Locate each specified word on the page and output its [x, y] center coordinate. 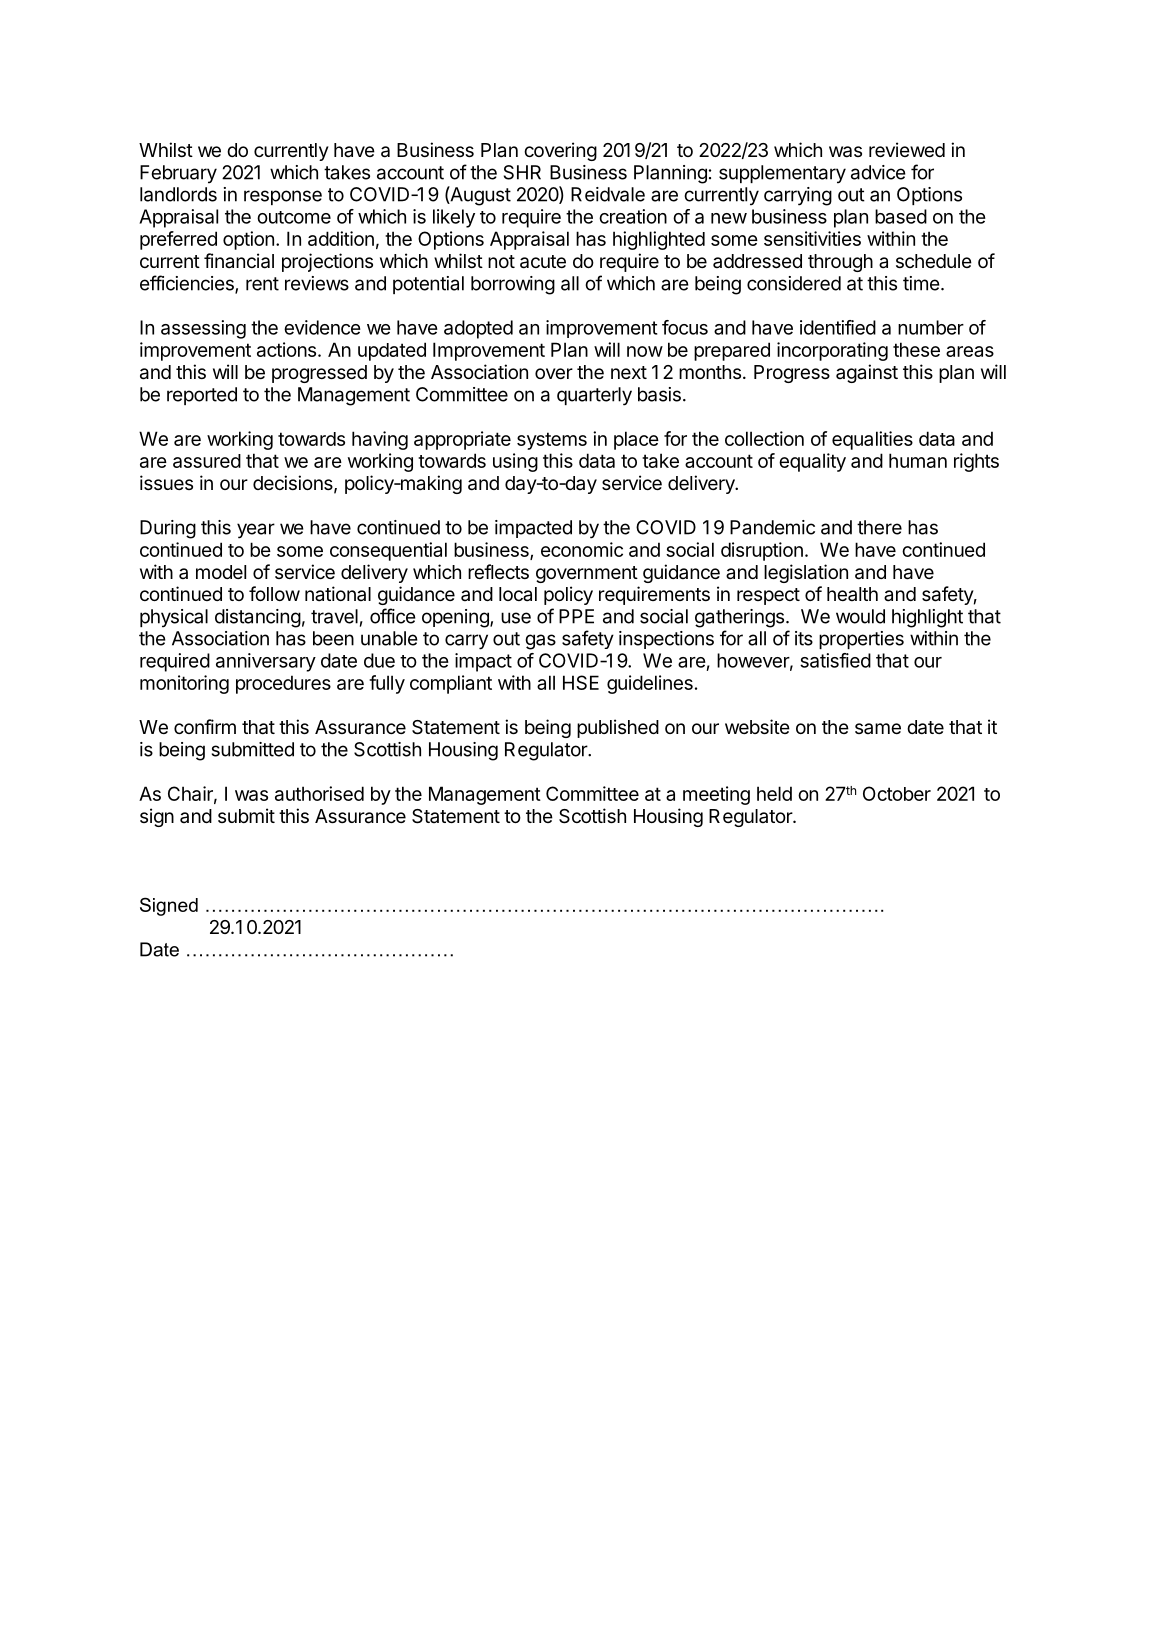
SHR [522, 172]
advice [878, 172]
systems [552, 441]
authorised [319, 793]
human [918, 460]
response [283, 197]
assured [207, 461]
